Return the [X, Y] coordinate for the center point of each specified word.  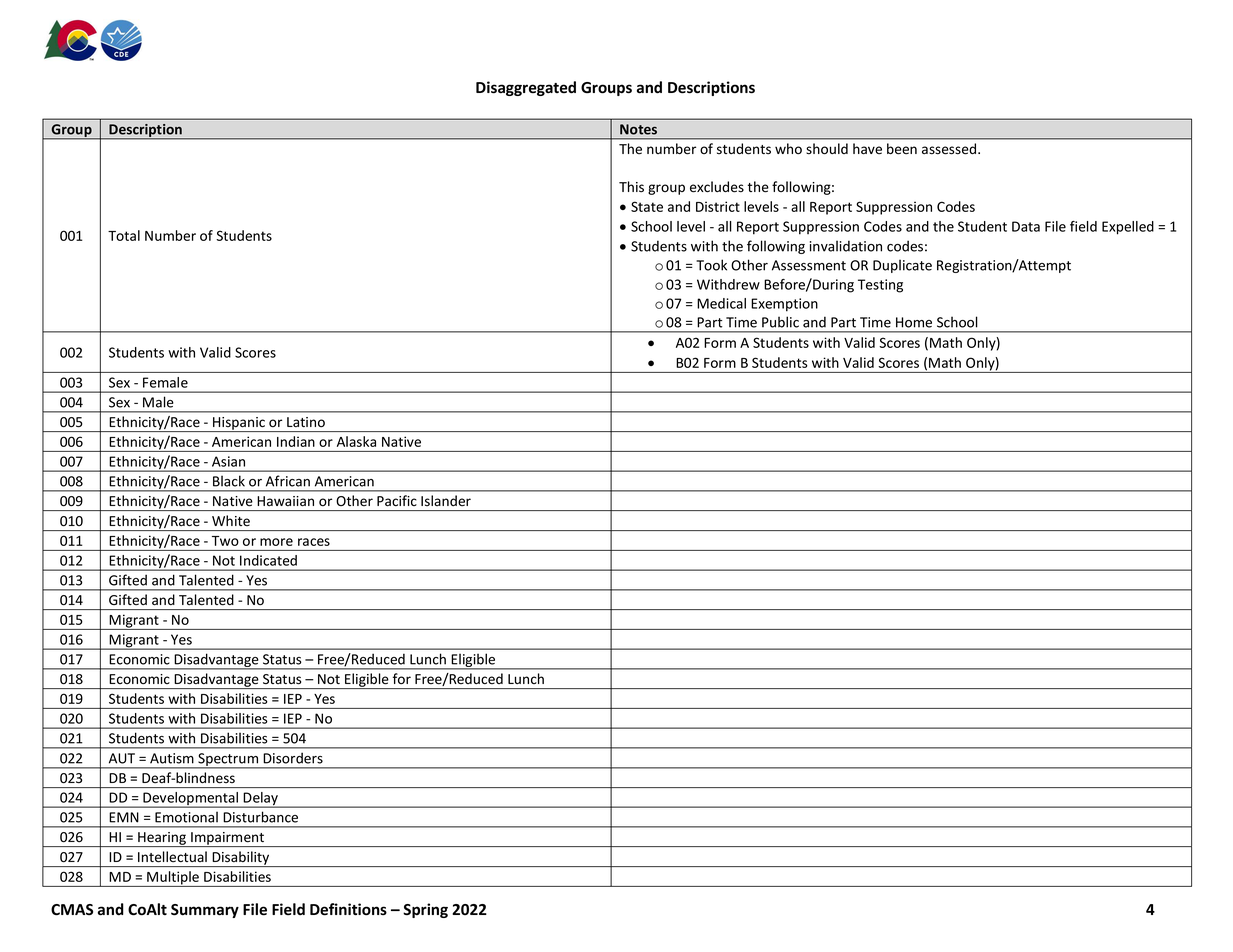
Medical [721, 303]
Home [914, 322]
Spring [425, 910]
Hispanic [239, 424]
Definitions [348, 909]
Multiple [173, 879]
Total [124, 235]
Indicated [268, 560]
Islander [446, 500]
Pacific [396, 500]
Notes [638, 129]
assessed [950, 149]
